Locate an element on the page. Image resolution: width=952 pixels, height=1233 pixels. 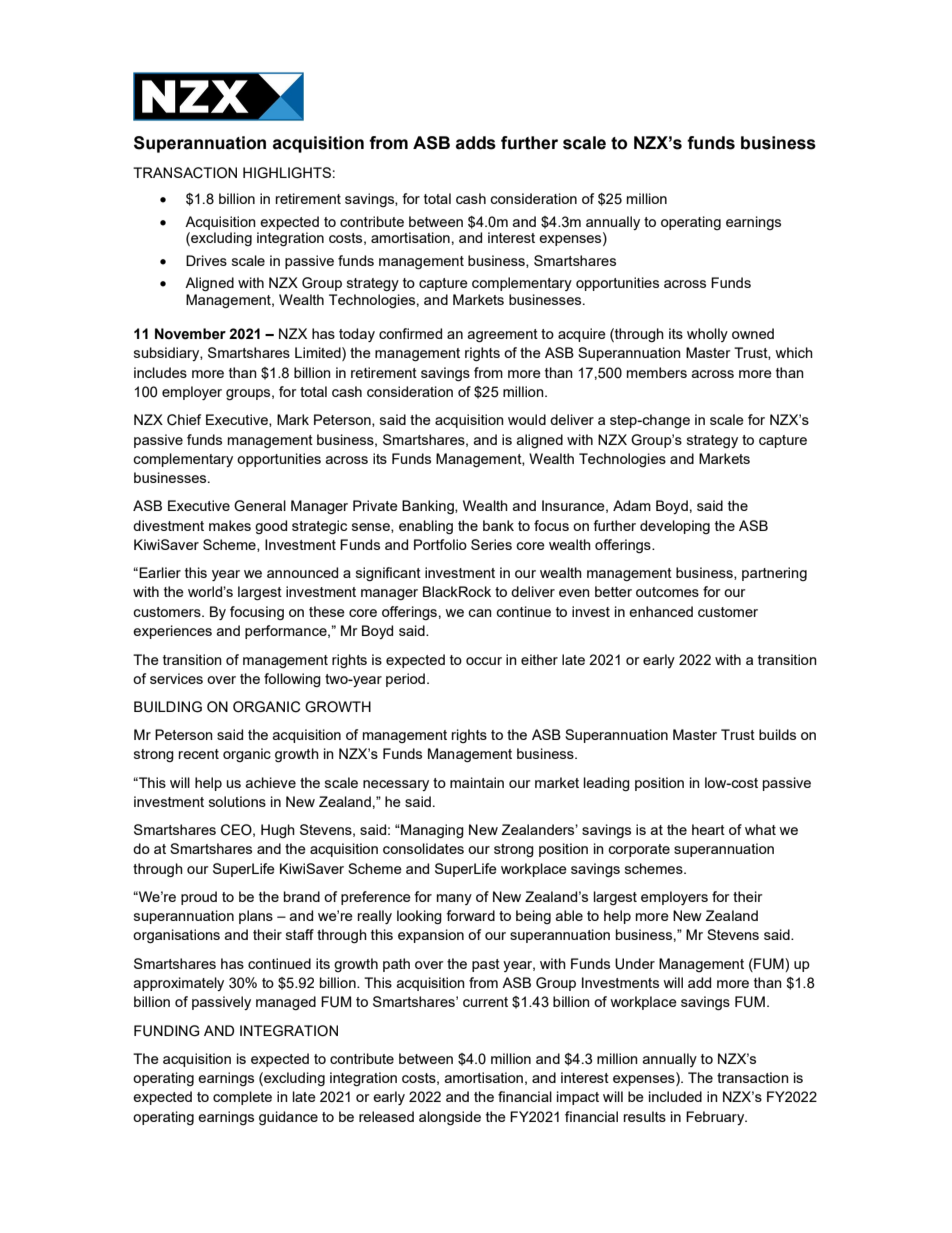
complete is located at coordinates (242, 1098).
